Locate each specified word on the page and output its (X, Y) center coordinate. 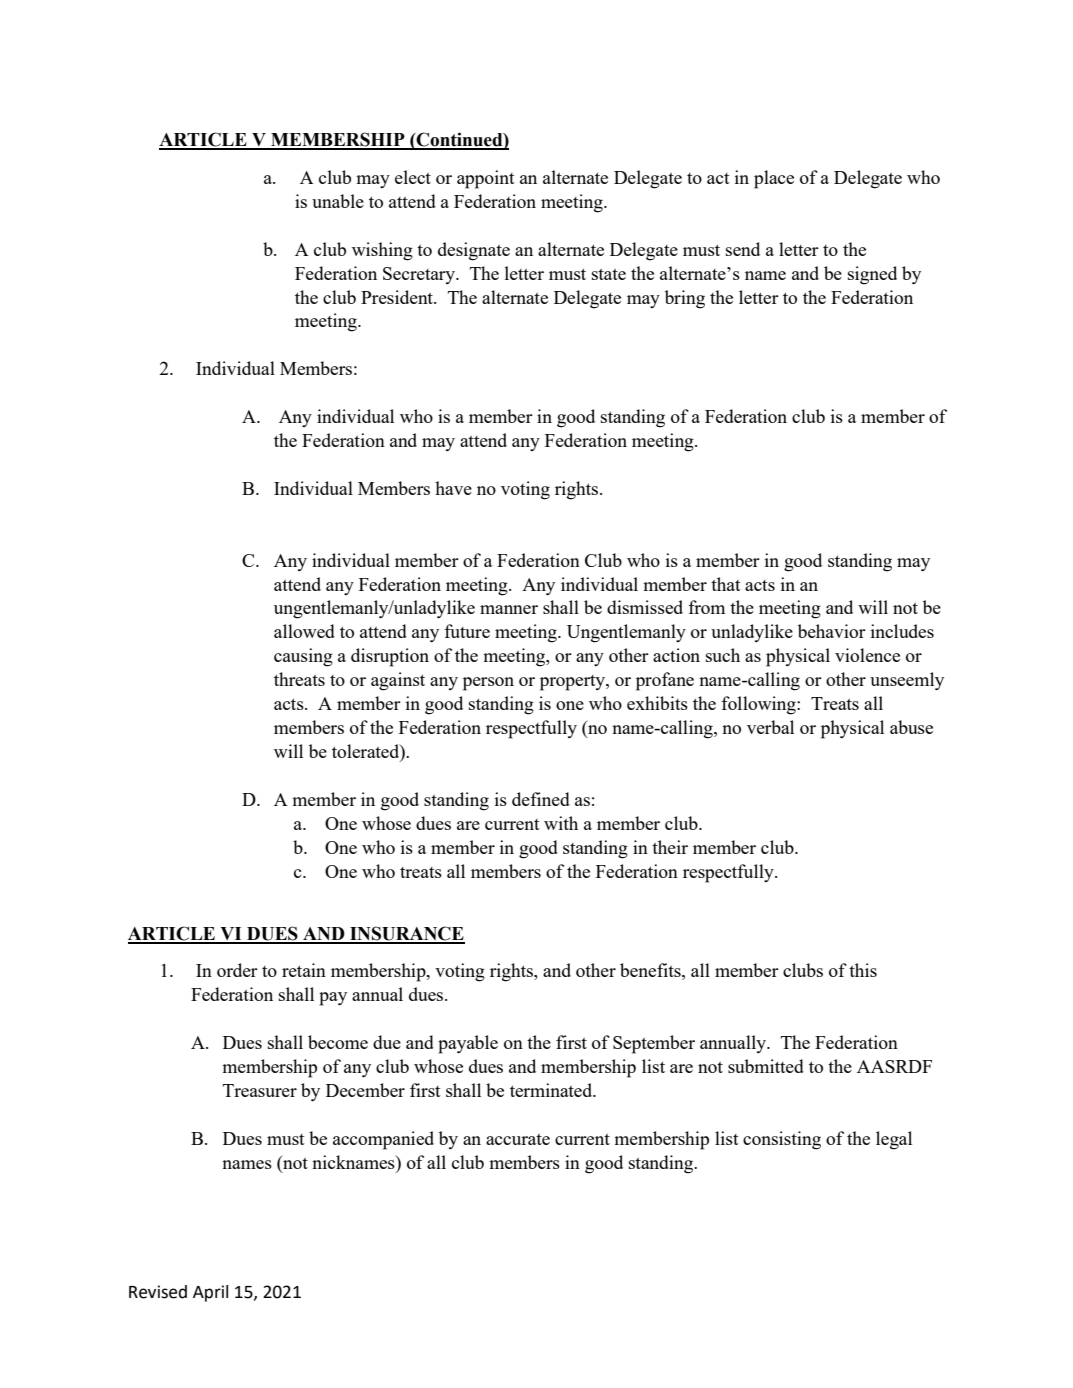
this (863, 970)
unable (338, 201)
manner (509, 609)
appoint (486, 179)
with (561, 823)
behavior (832, 631)
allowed (304, 631)
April (210, 1293)
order (237, 970)
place (774, 179)
